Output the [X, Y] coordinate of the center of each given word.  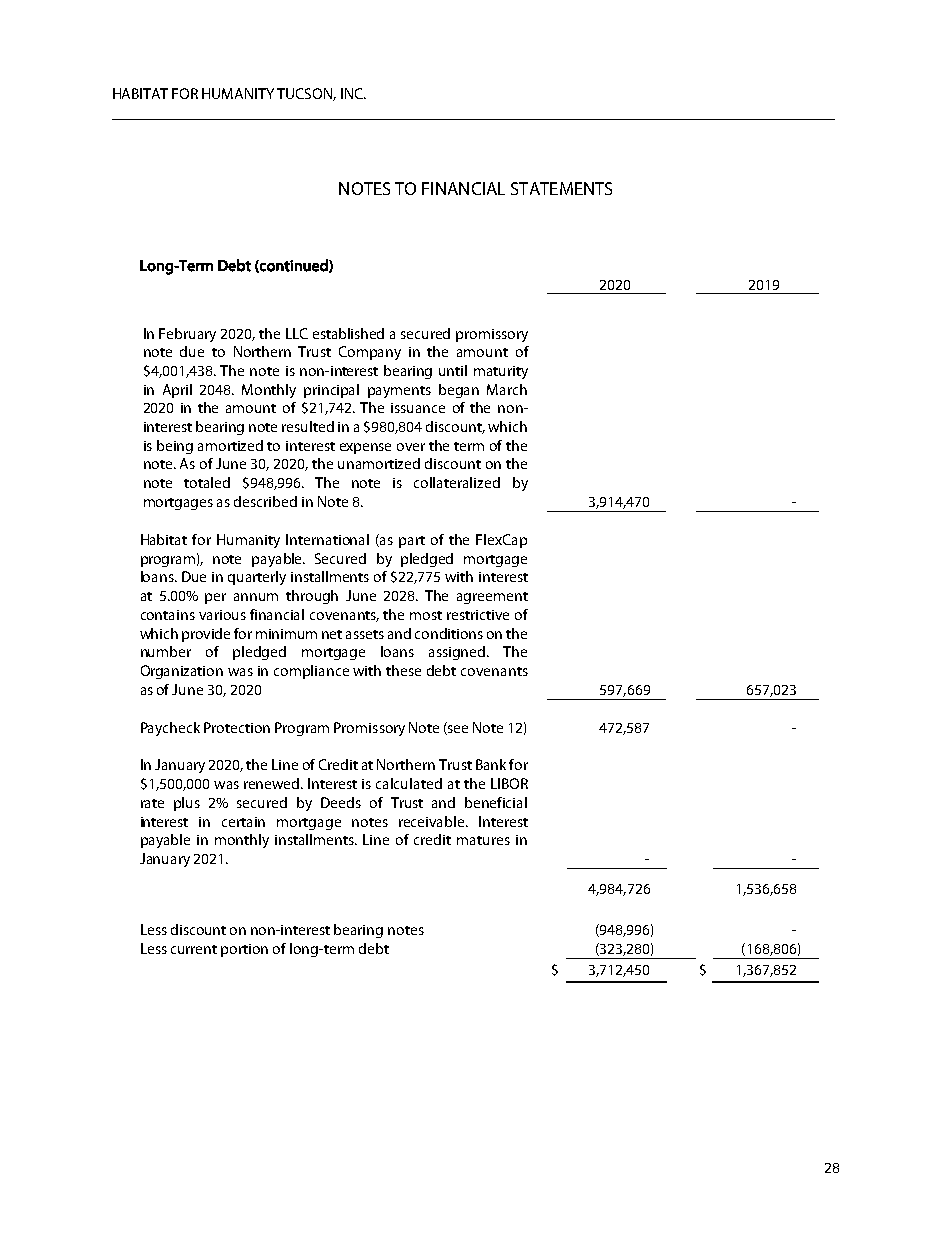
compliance [311, 672]
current [194, 949]
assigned [458, 653]
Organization [182, 672]
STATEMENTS [561, 188]
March [507, 389]
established [348, 333]
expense [365, 448]
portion [244, 950]
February [187, 335]
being [175, 447]
